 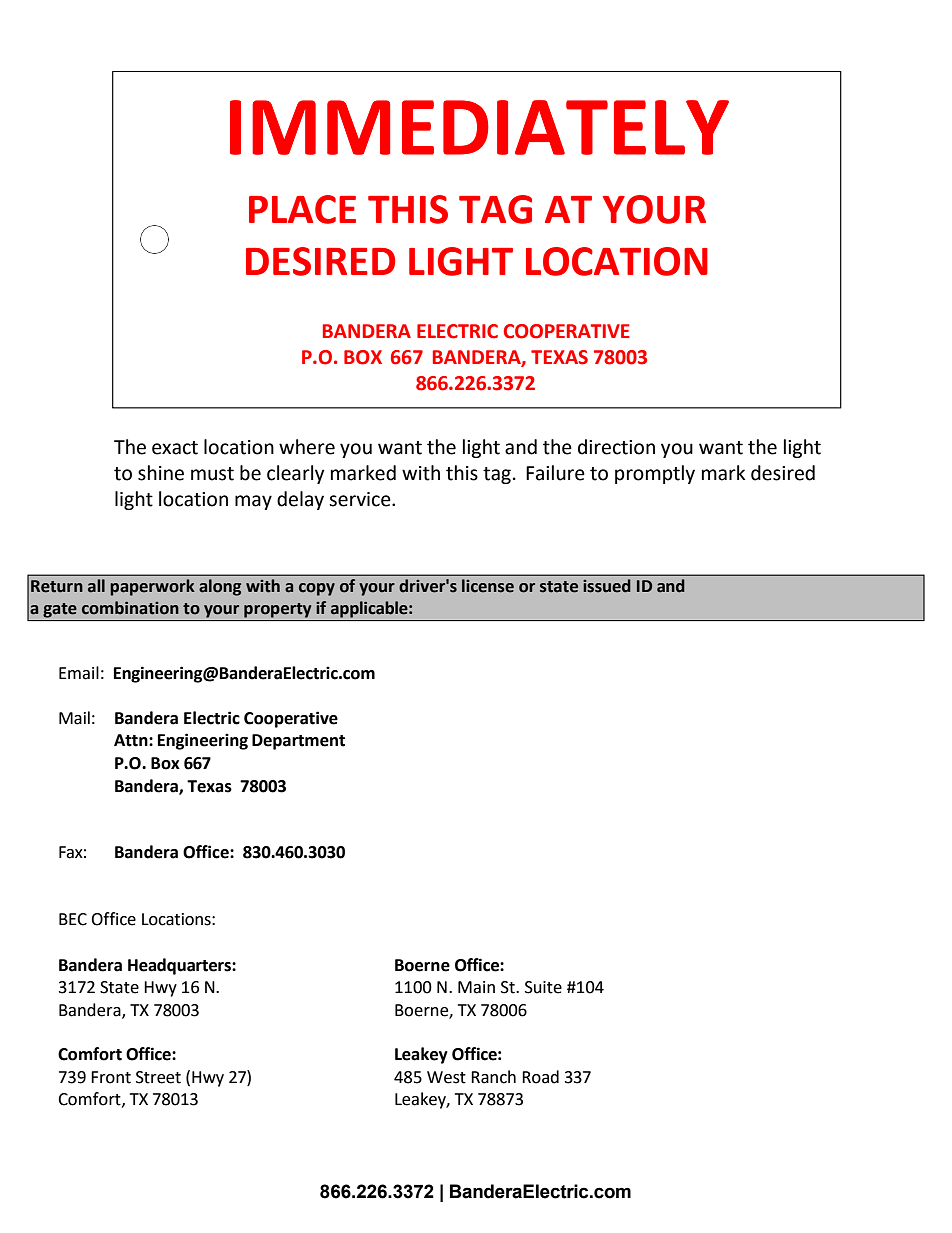 What do you see at coordinates (607, 586) in the screenshot?
I see `issued` at bounding box center [607, 586].
